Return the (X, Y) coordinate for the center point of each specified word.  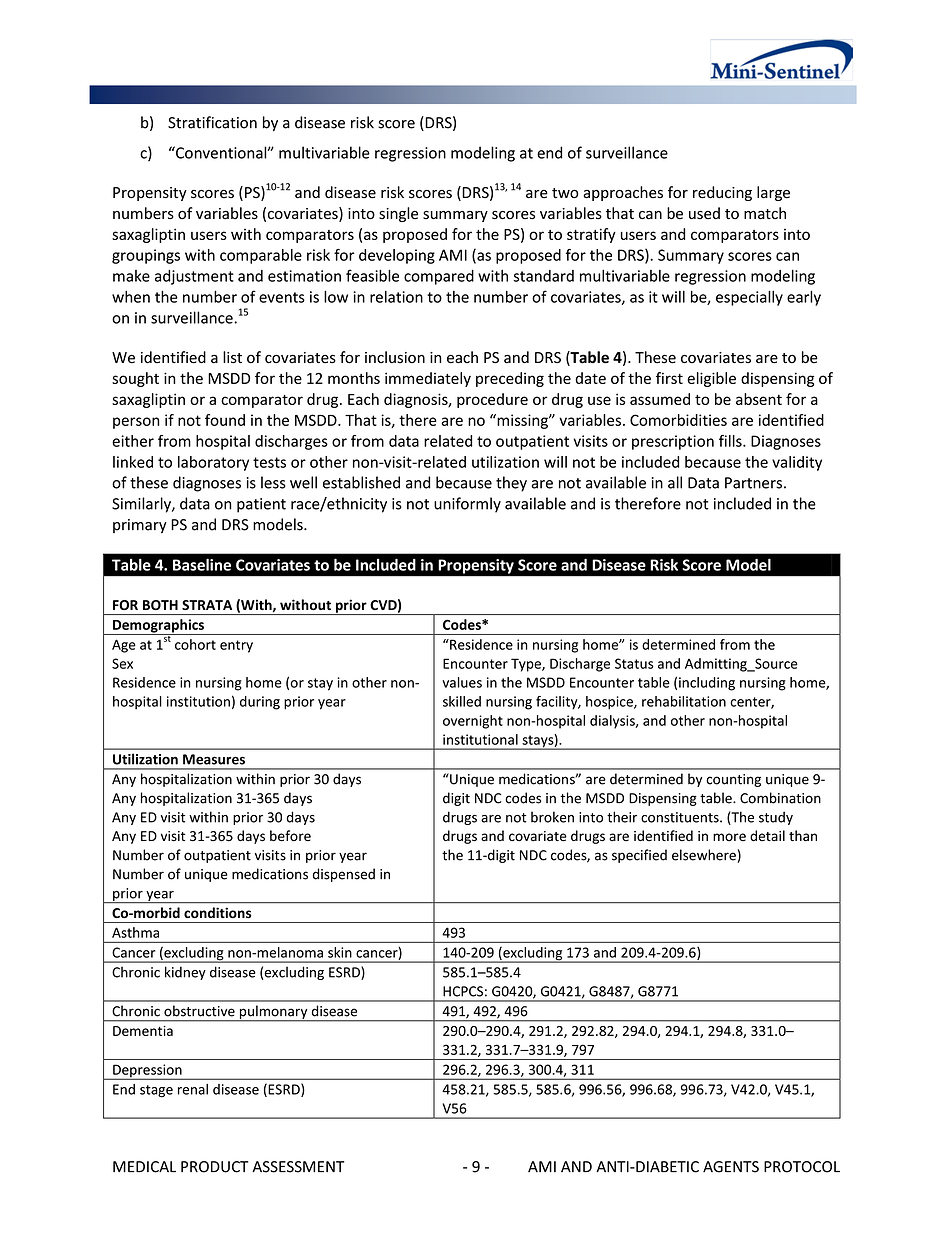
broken (552, 817)
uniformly (467, 505)
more (729, 837)
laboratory (213, 463)
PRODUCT (214, 1167)
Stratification (212, 122)
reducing (722, 193)
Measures (214, 759)
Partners (753, 483)
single (398, 214)
